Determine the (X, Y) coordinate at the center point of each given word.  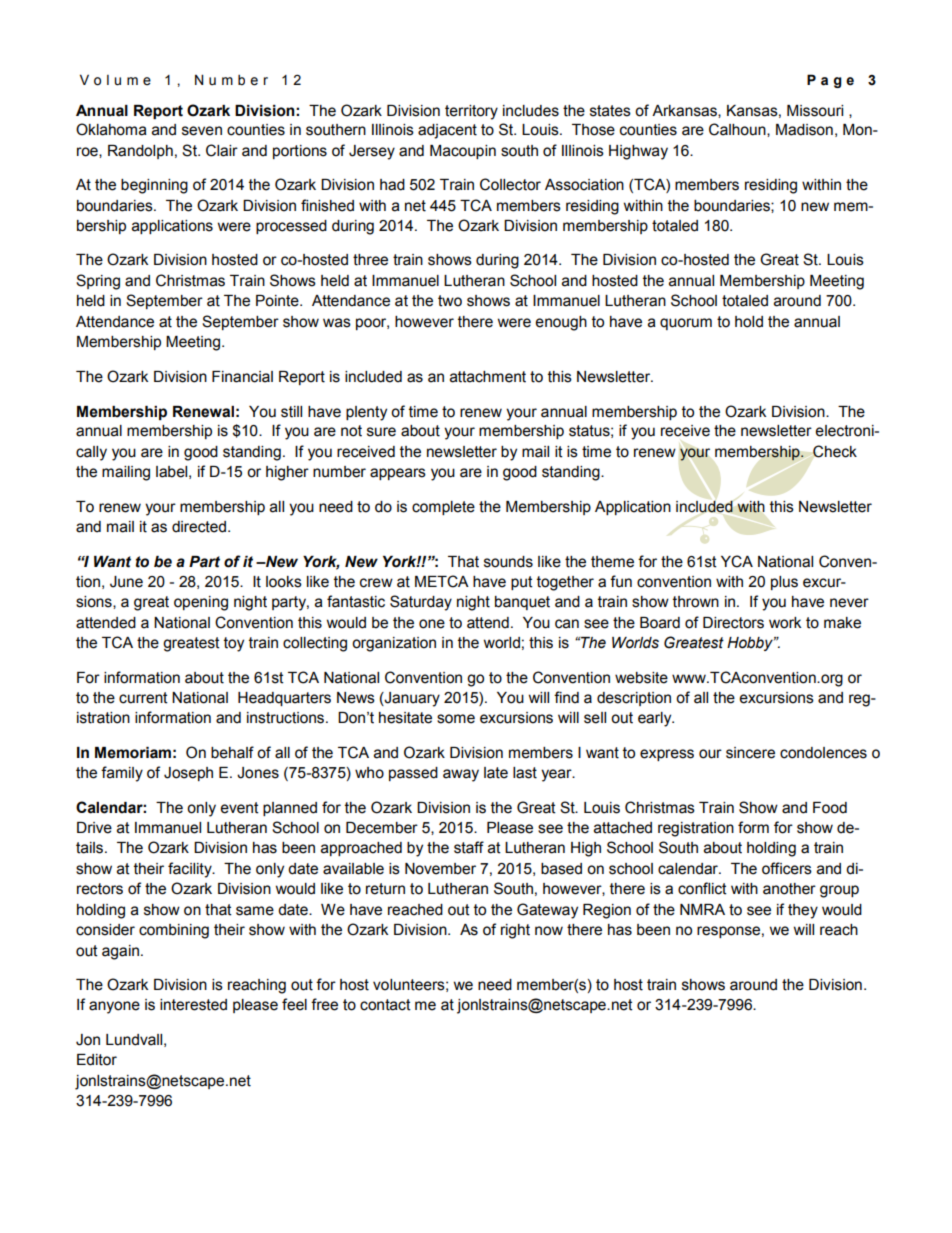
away (461, 775)
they (803, 911)
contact (385, 1005)
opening (201, 603)
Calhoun (738, 130)
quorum (686, 324)
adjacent (447, 131)
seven (202, 131)
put (522, 583)
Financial (242, 377)
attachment (488, 377)
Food (830, 808)
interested (193, 1005)
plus (784, 583)
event (239, 808)
